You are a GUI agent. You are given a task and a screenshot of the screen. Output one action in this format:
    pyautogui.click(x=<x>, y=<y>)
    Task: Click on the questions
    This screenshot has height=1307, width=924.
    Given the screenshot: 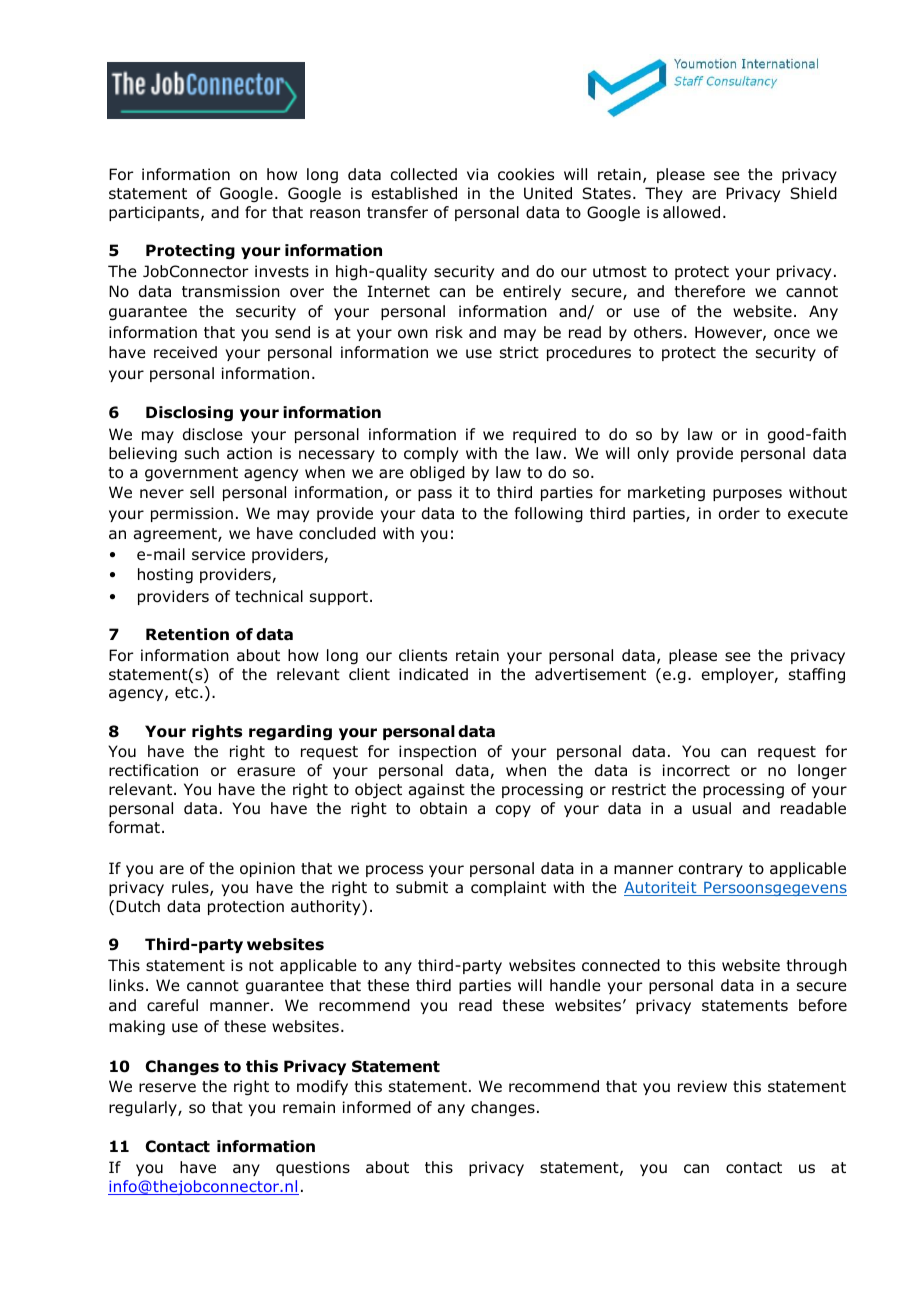 What is the action you would take?
    pyautogui.click(x=313, y=1168)
